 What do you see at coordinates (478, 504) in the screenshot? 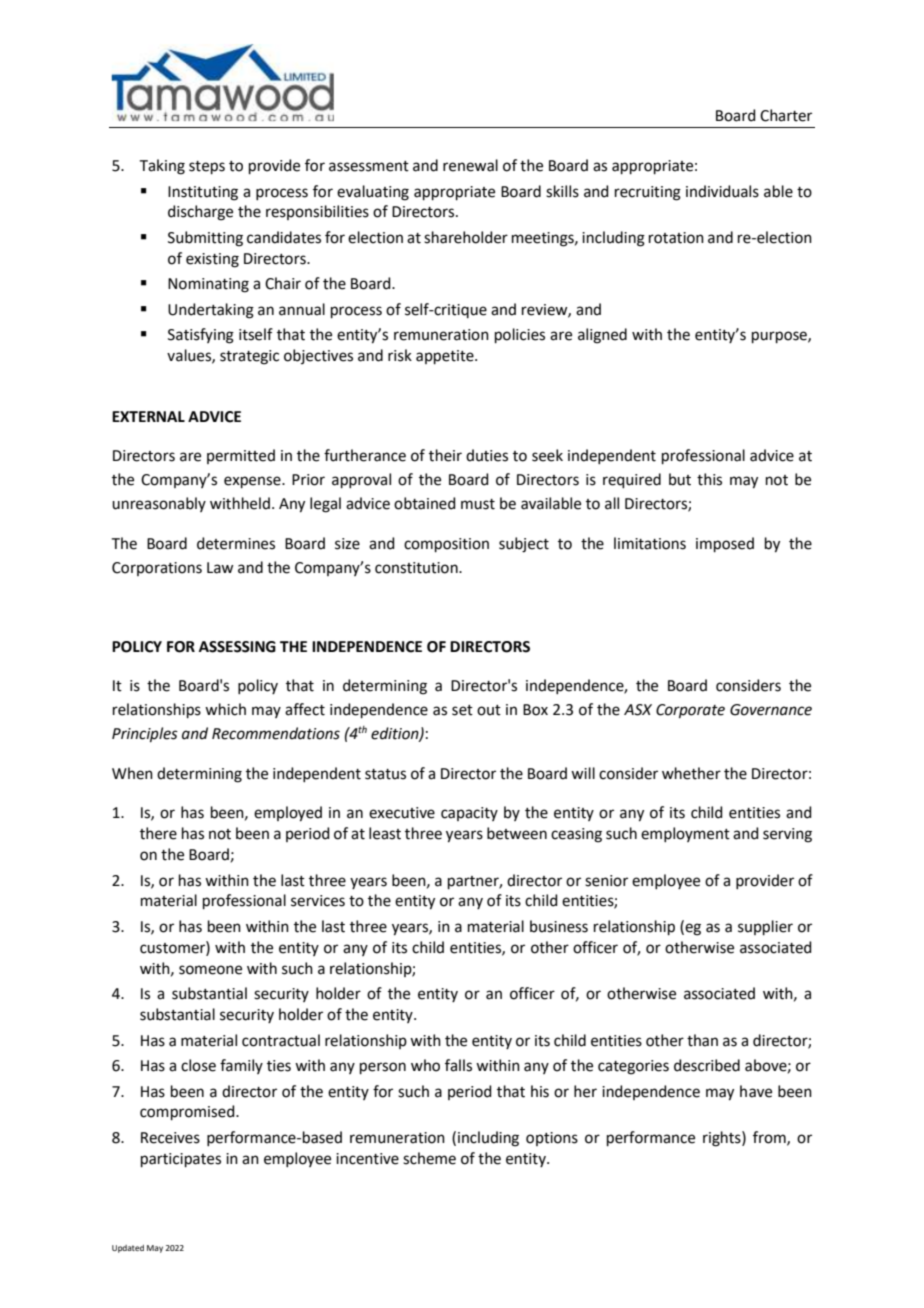
I see `must` at bounding box center [478, 504].
